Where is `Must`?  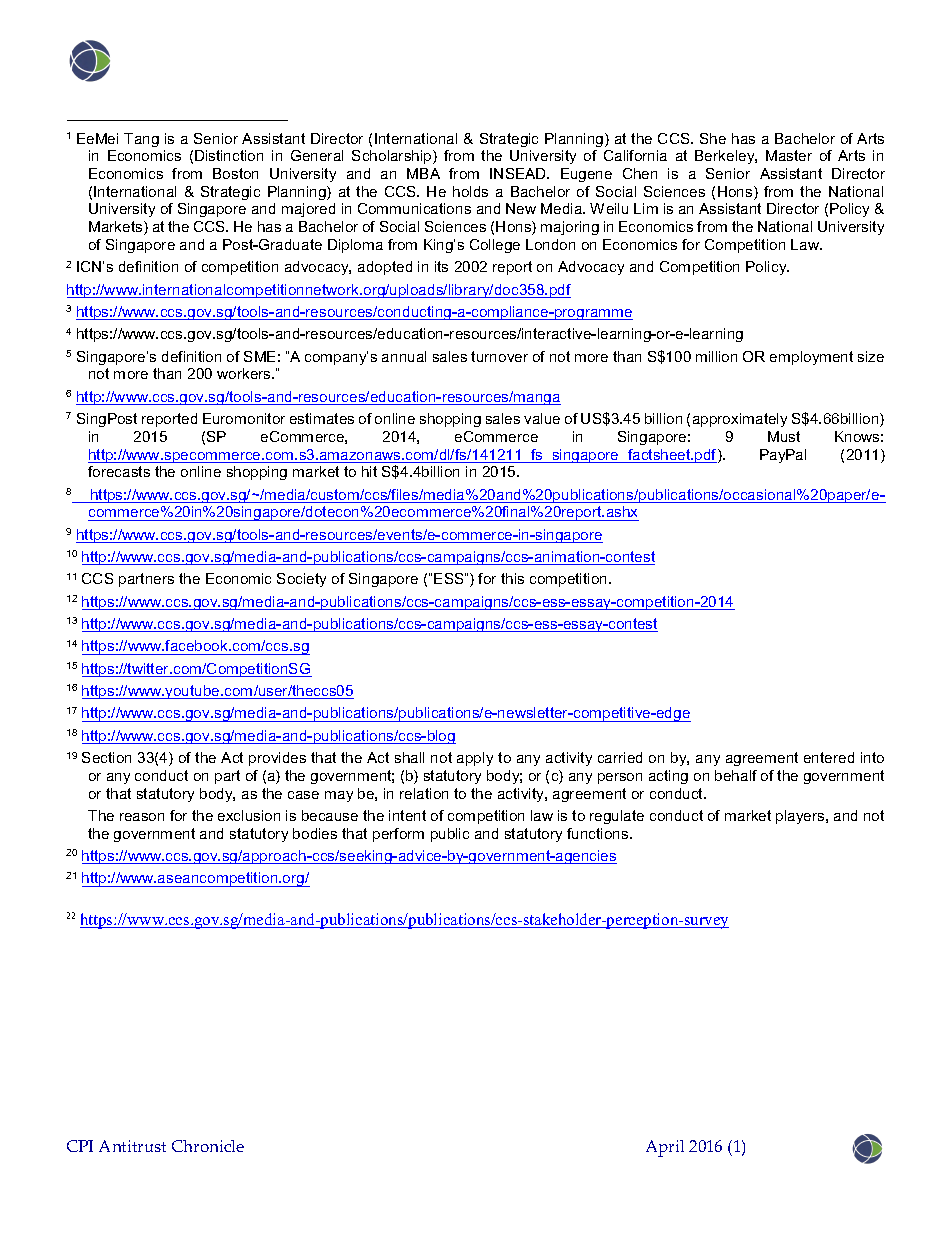 Must is located at coordinates (784, 436).
